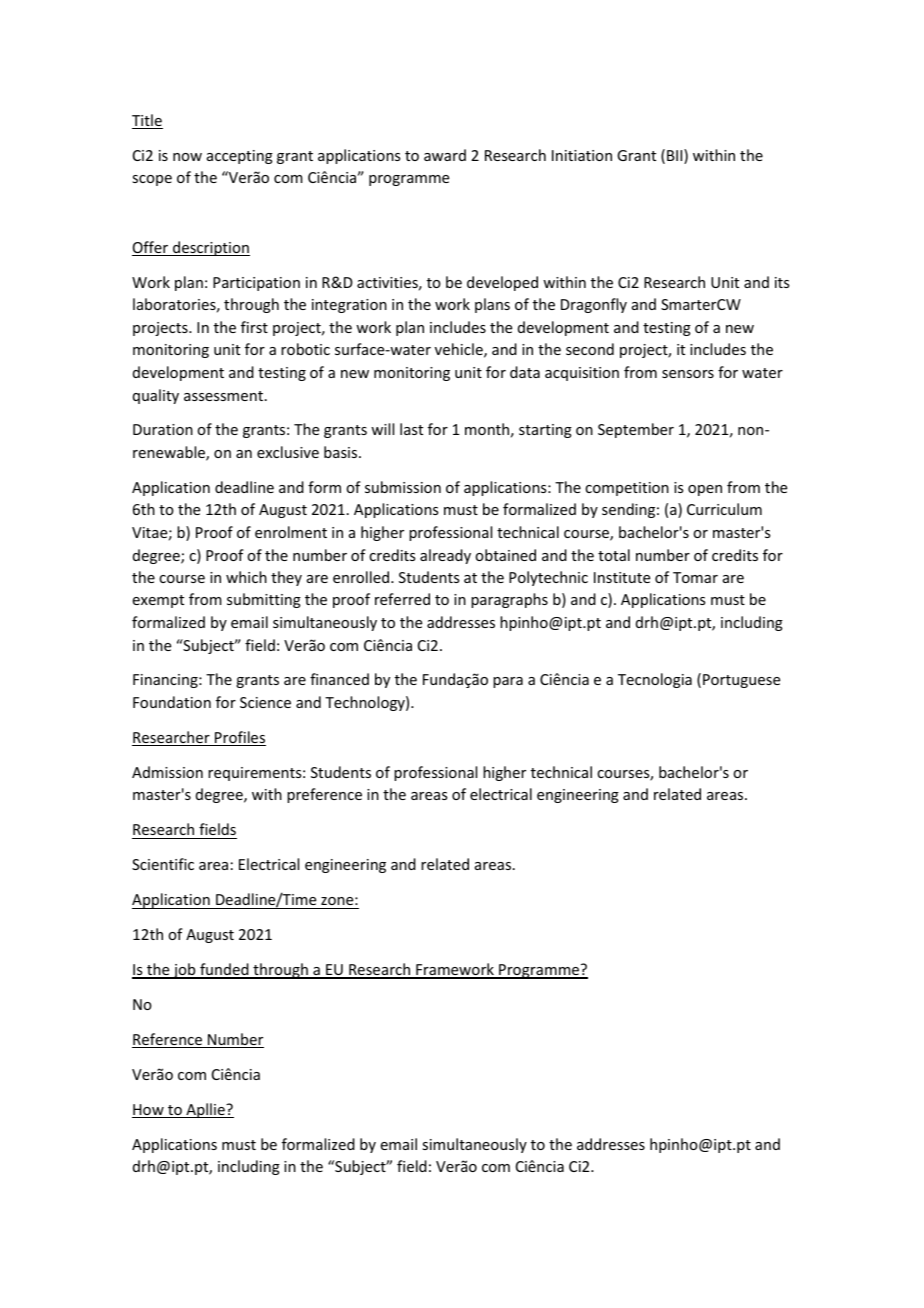  I want to click on Tomar, so click(695, 577).
